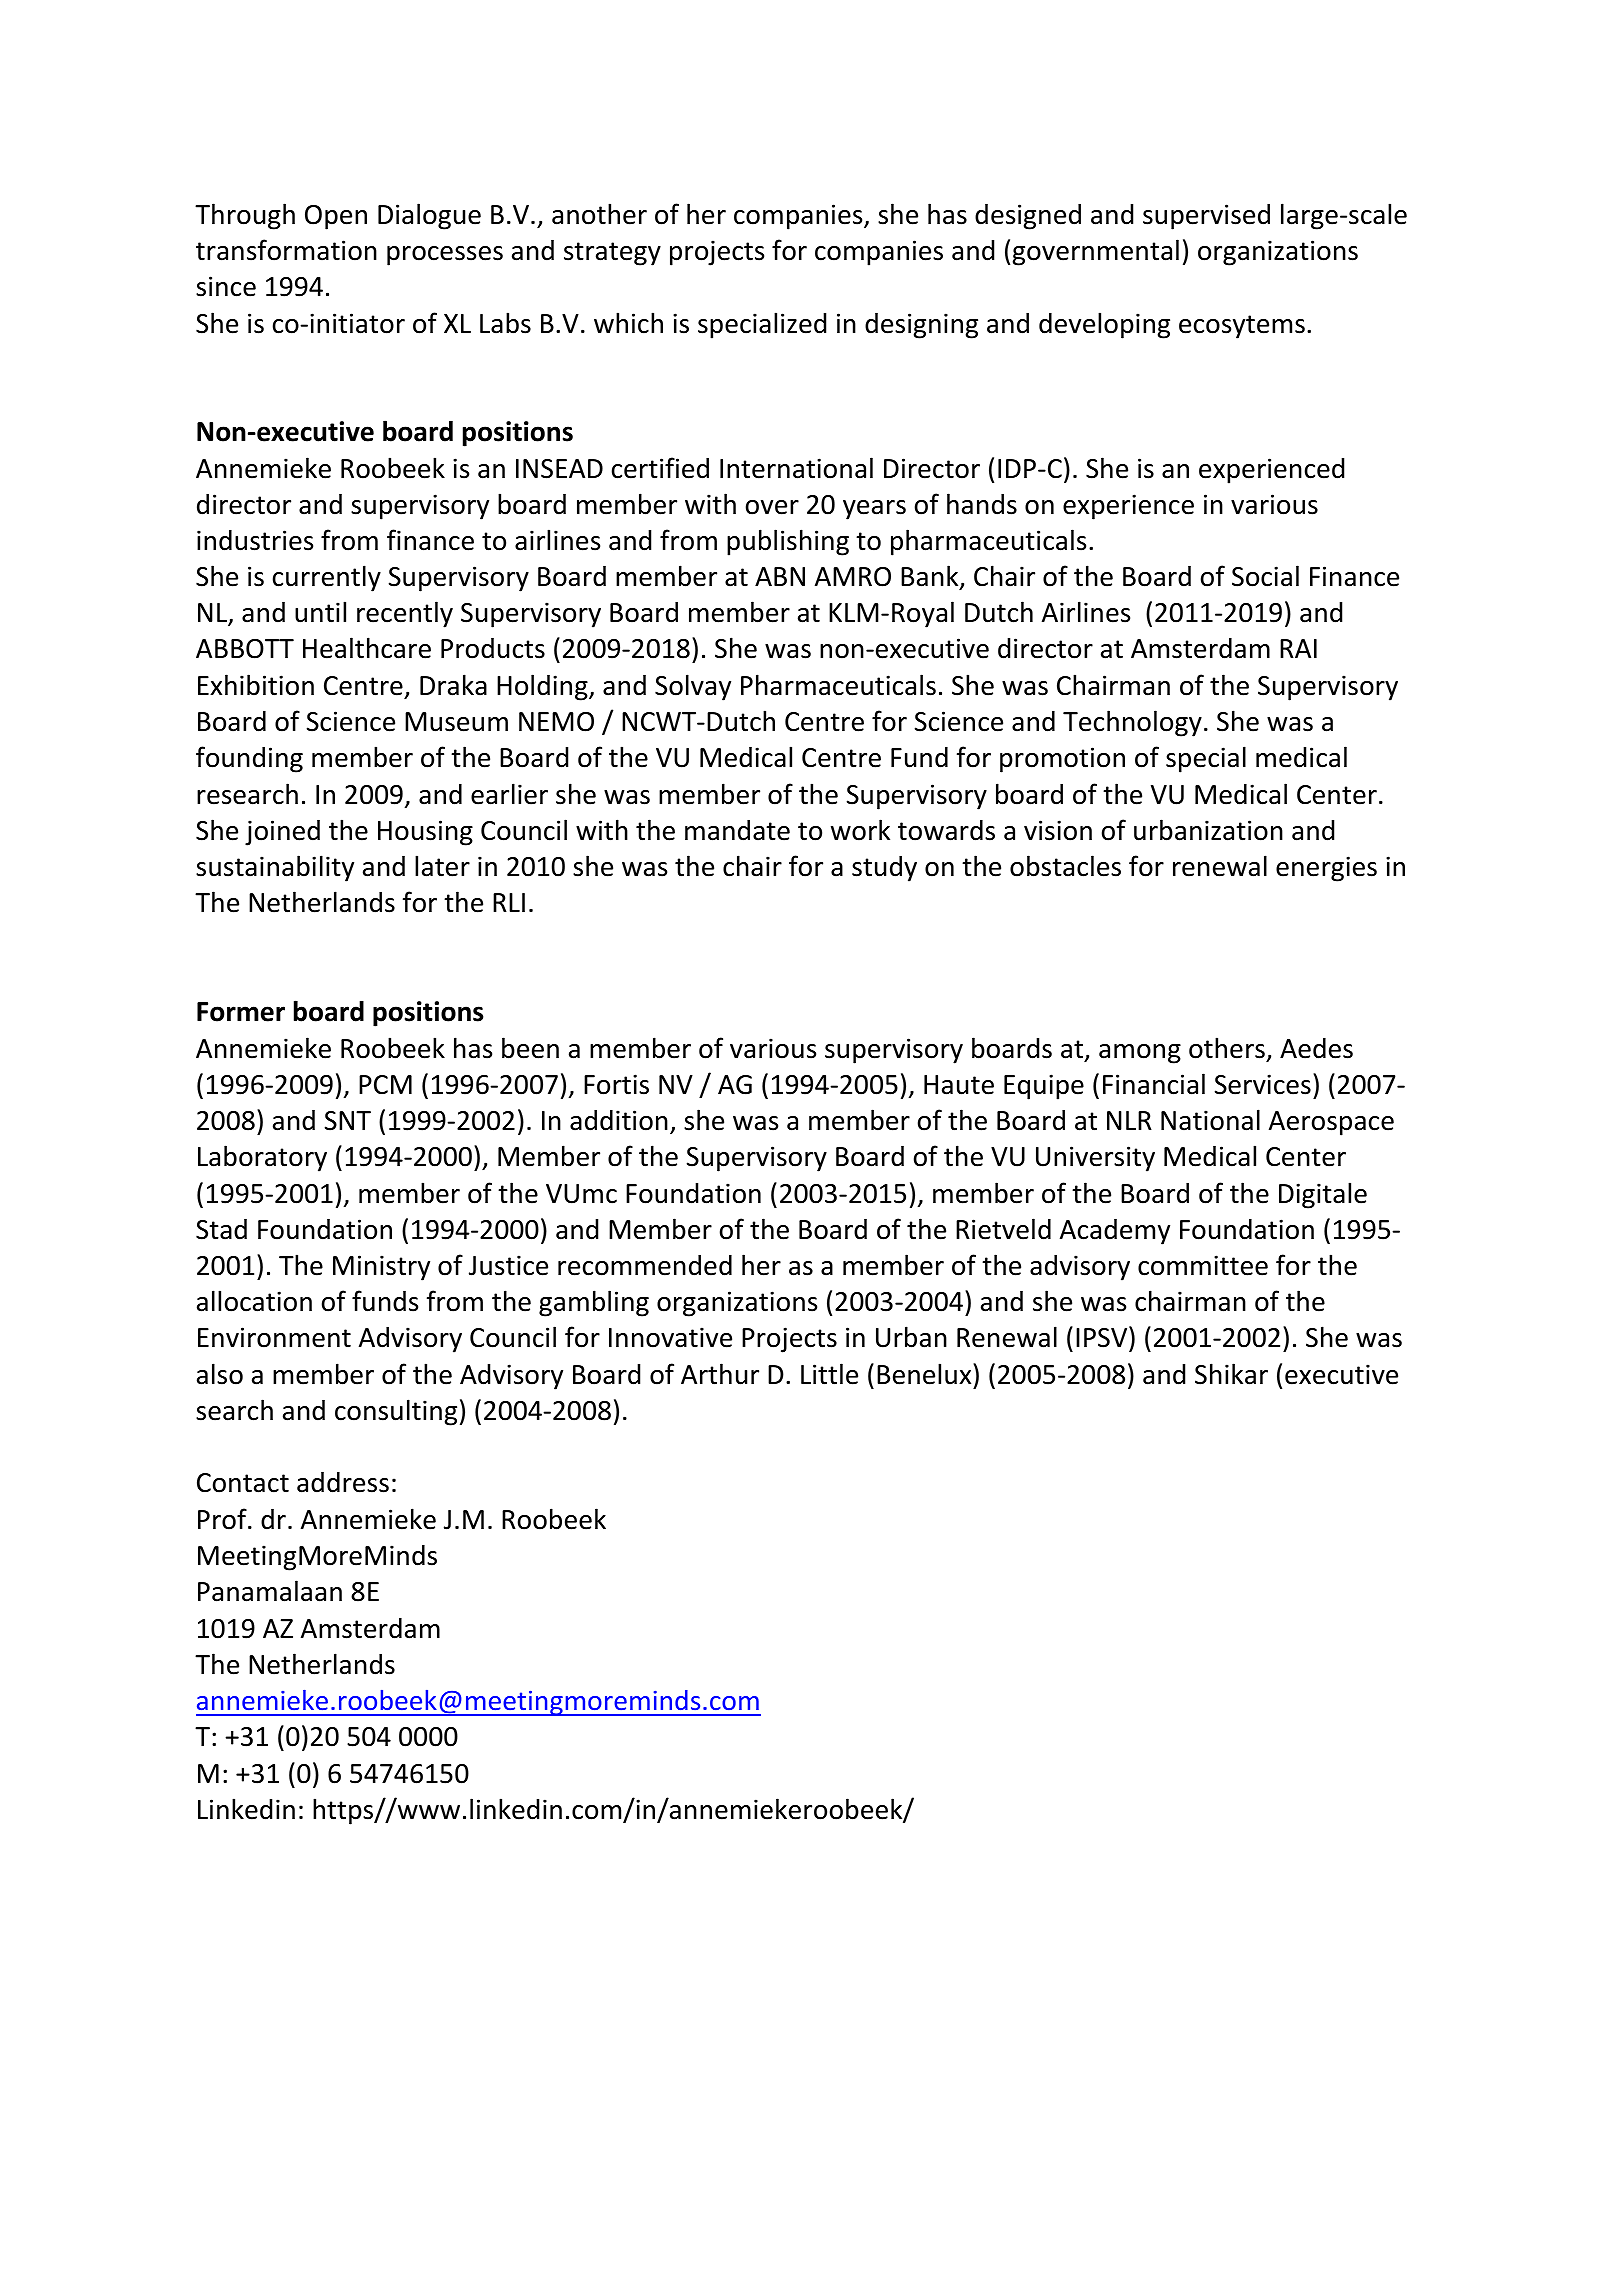 The height and width of the document is (2273, 1607). What do you see at coordinates (829, 1374) in the document?
I see `Little` at bounding box center [829, 1374].
